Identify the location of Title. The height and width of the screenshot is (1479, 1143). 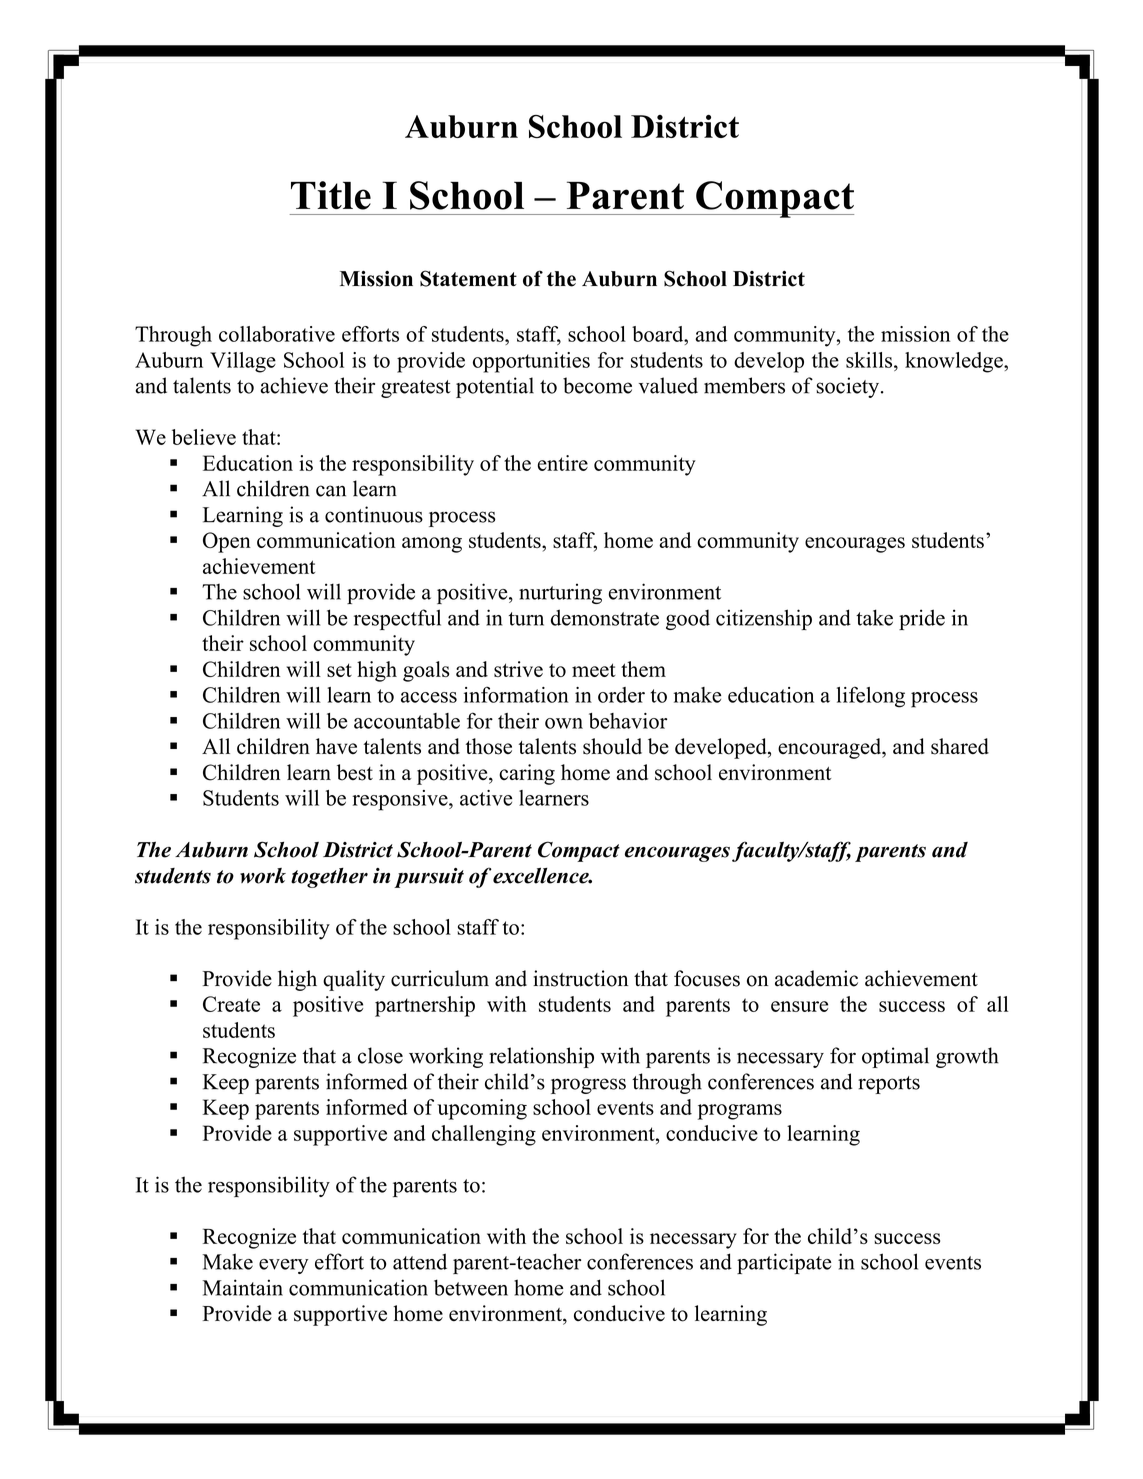
(331, 195).
